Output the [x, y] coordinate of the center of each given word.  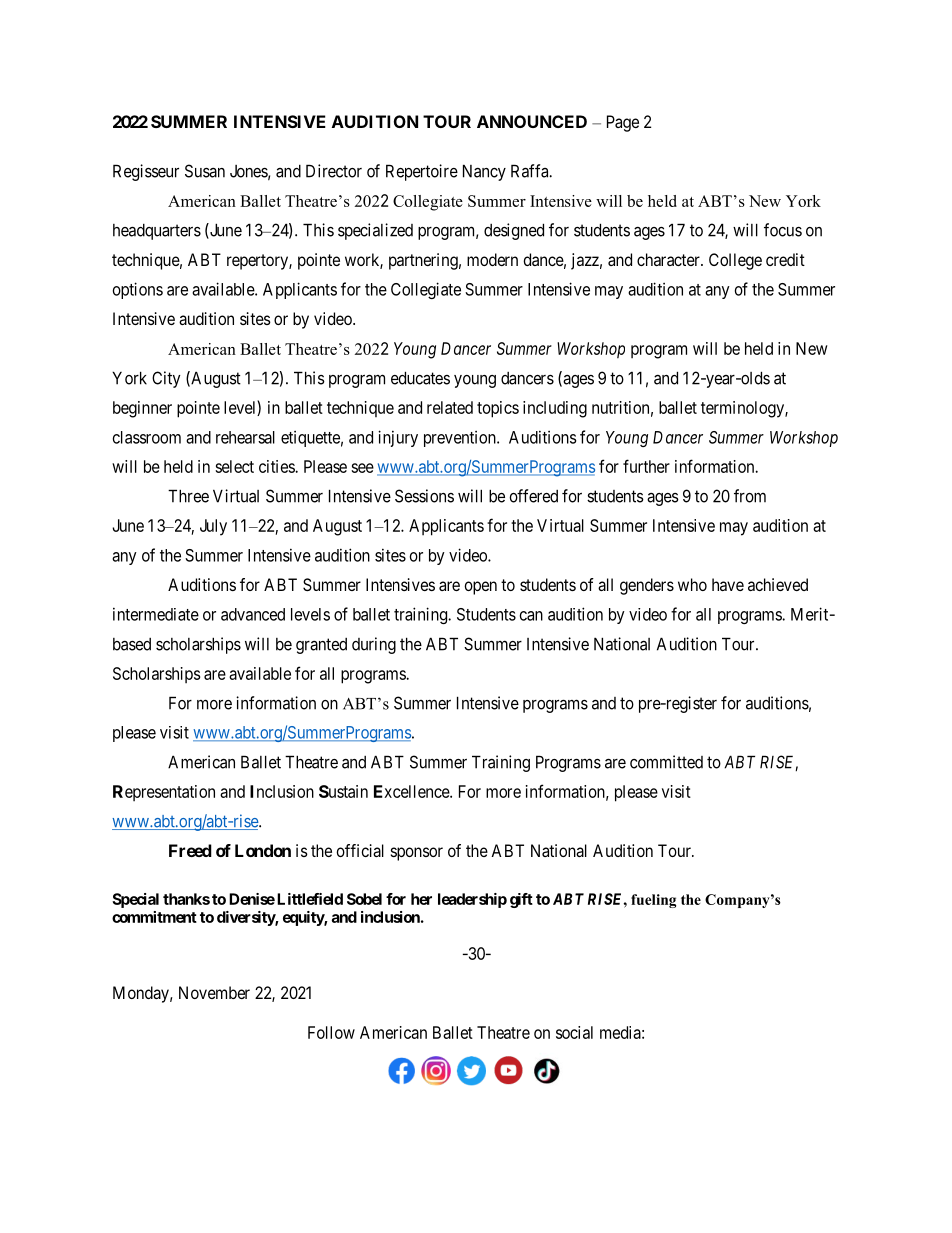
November [214, 992]
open [480, 588]
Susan [205, 171]
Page [623, 123]
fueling [653, 901]
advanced [253, 614]
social [574, 1032]
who [692, 584]
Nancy [484, 172]
